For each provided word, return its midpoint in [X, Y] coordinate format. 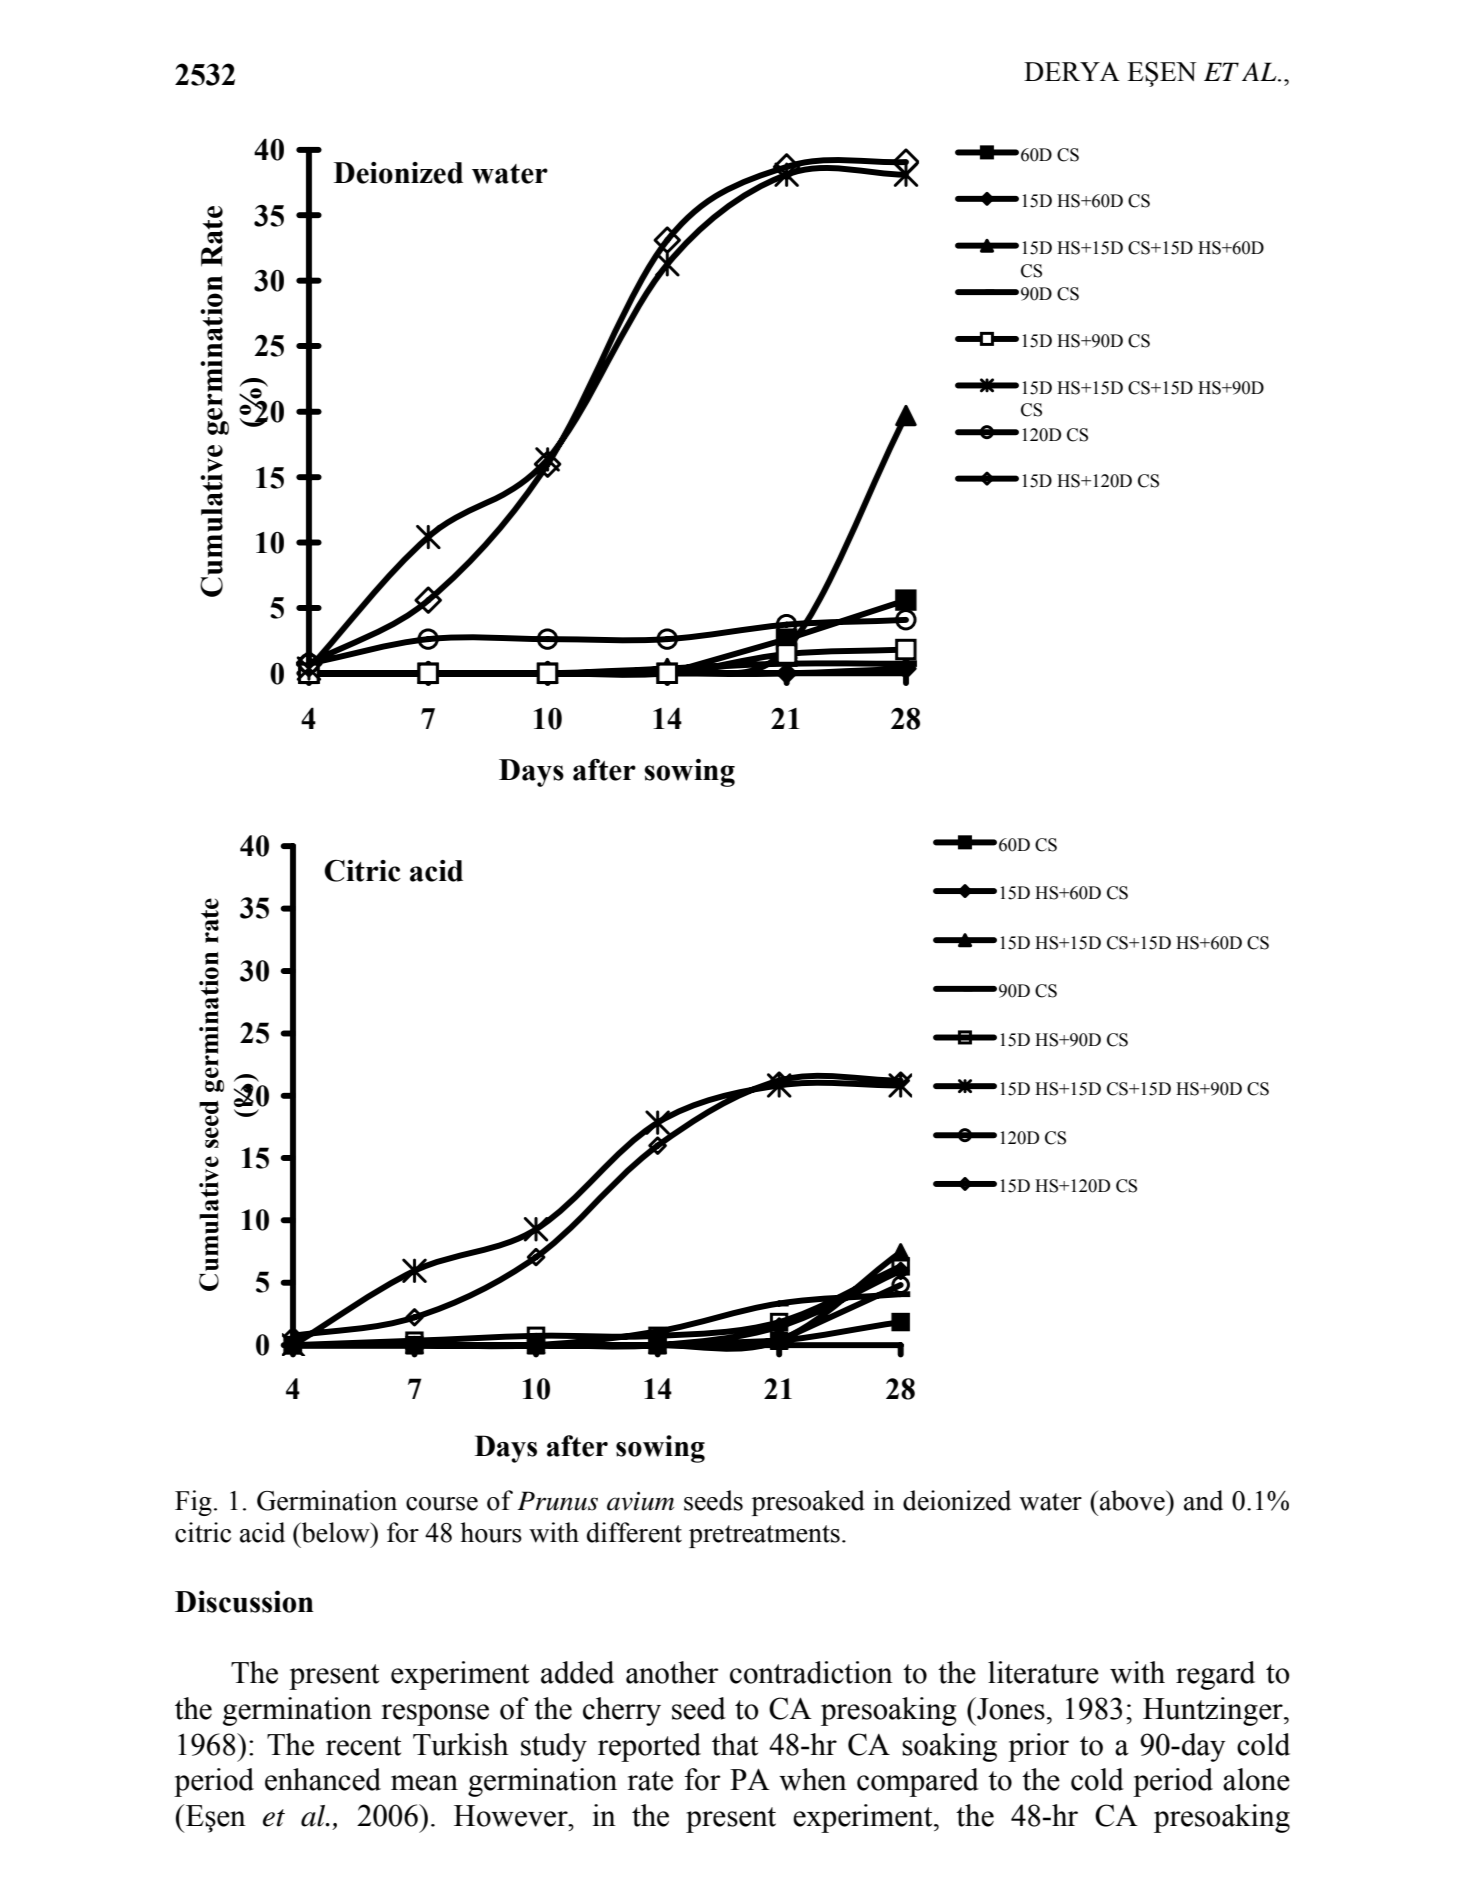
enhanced [323, 1779]
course [442, 1504]
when [813, 1779]
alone [1256, 1779]
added [577, 1672]
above [1133, 1500]
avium [640, 1501]
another [672, 1672]
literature [1043, 1672]
